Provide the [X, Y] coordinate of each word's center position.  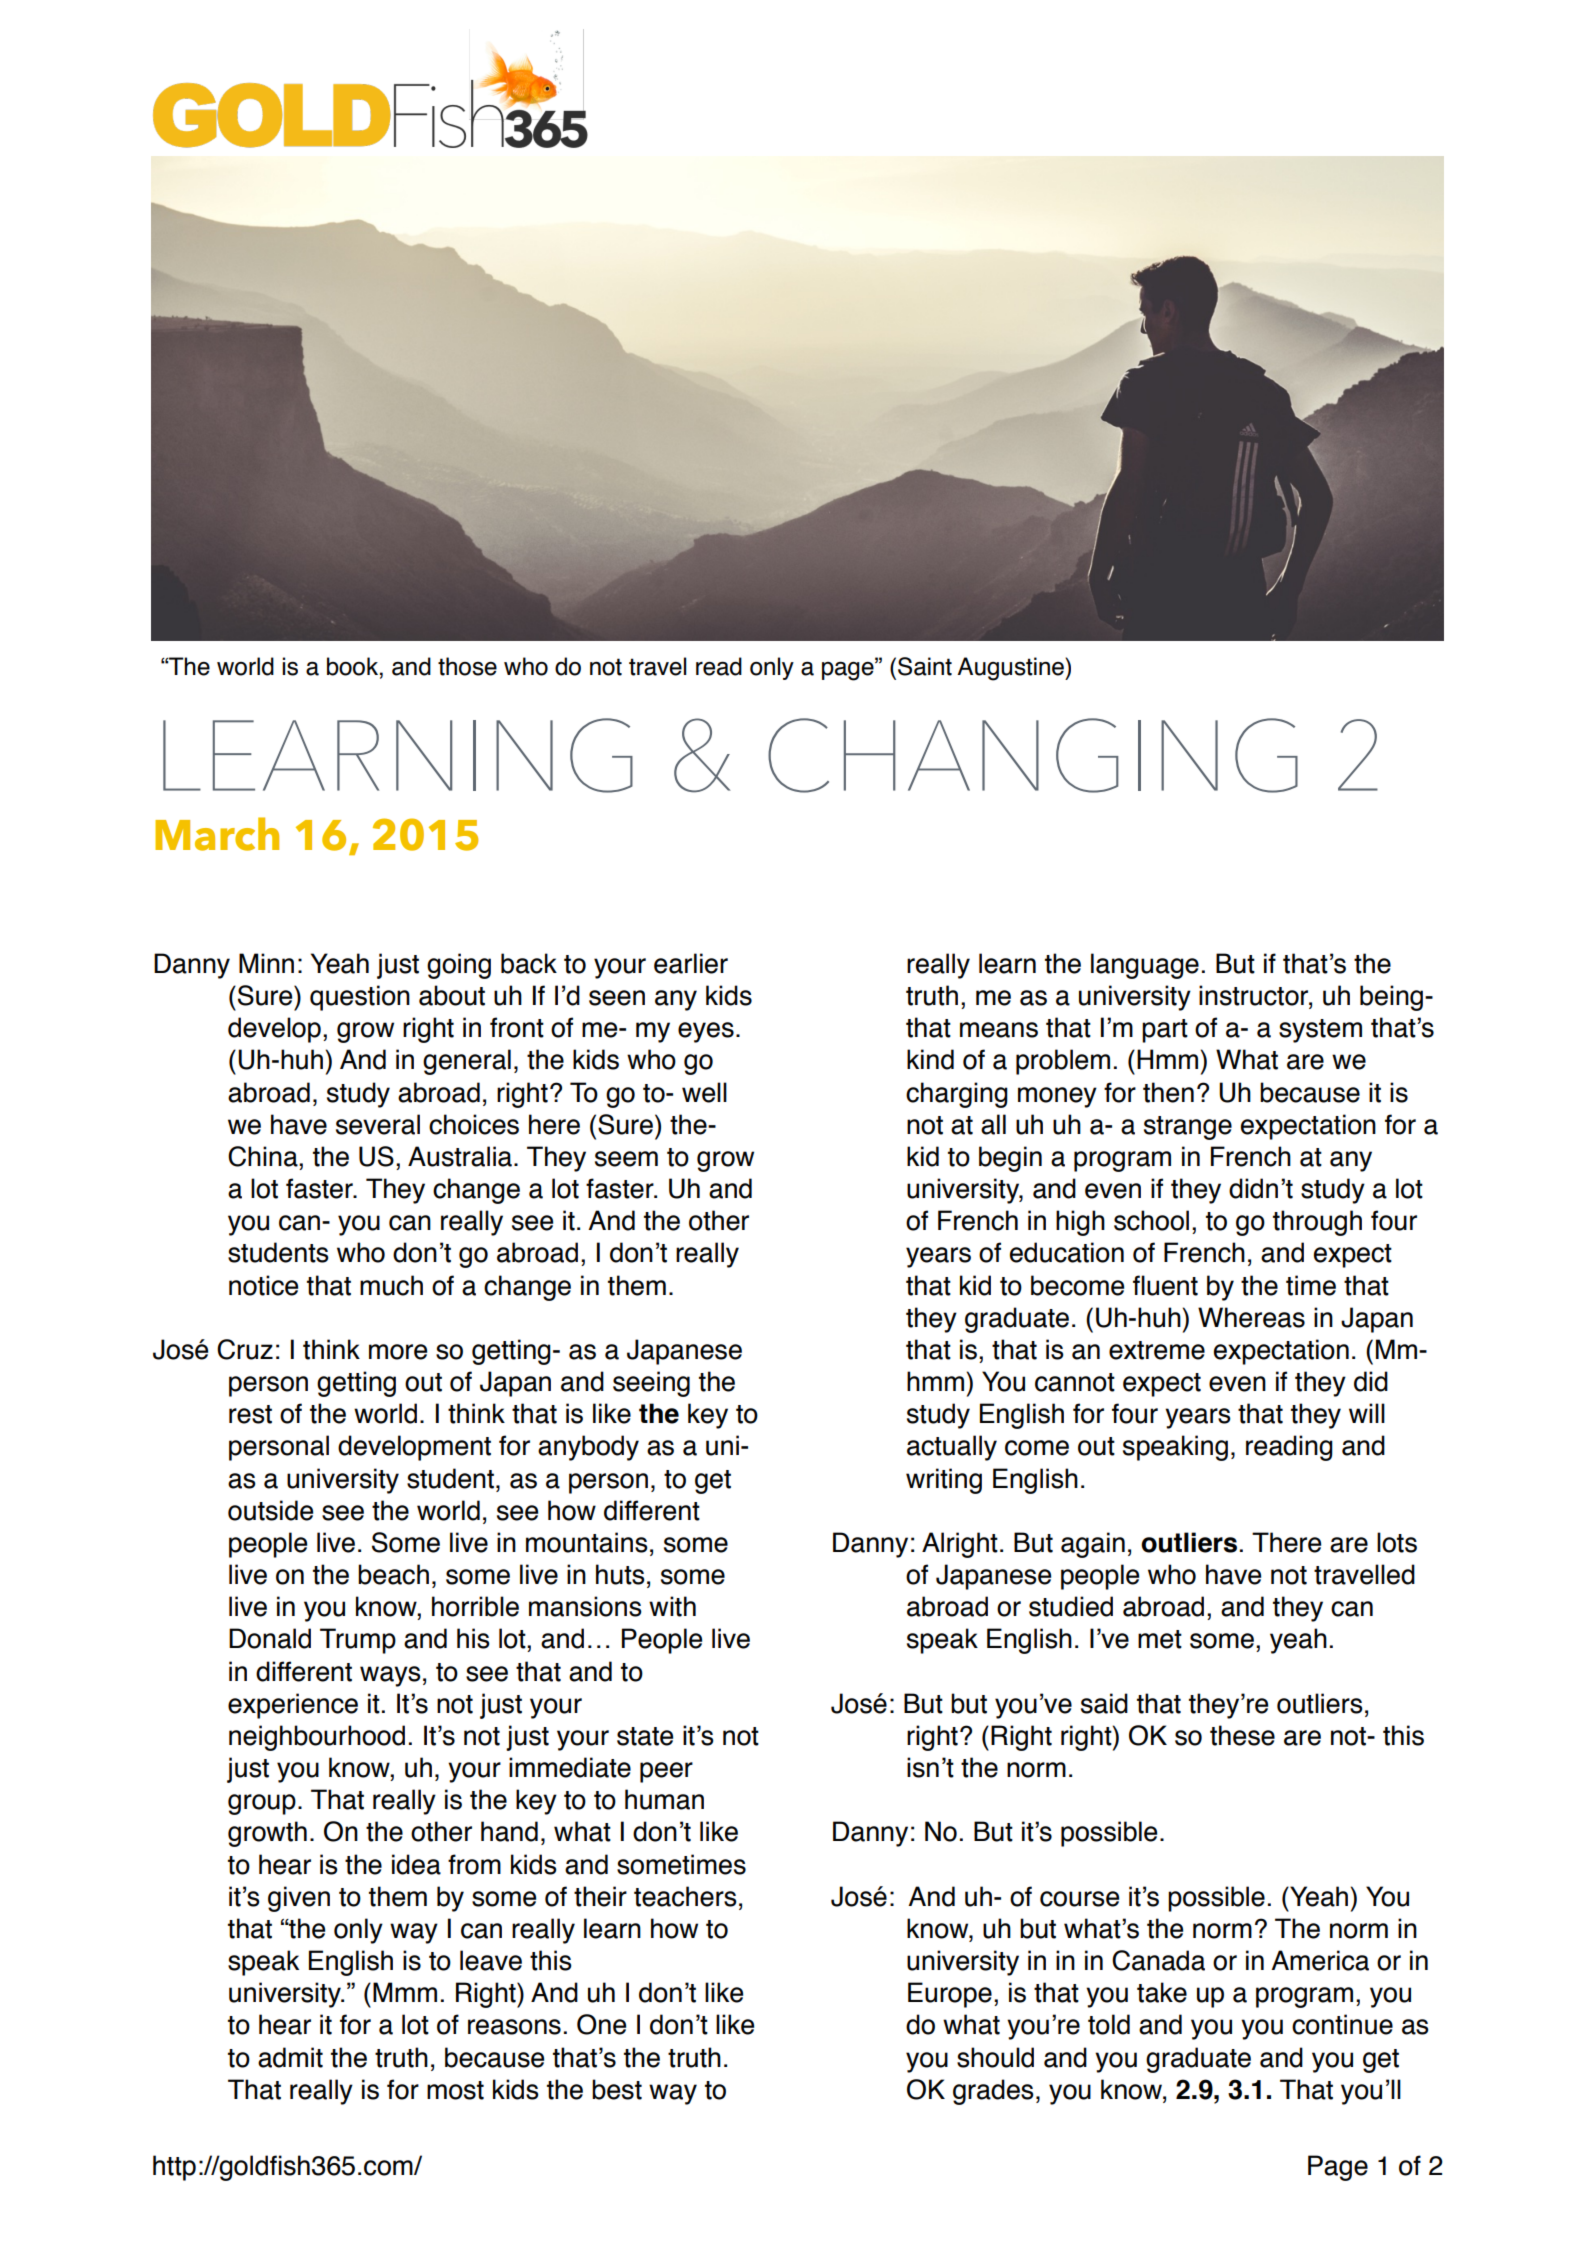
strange [1188, 1128]
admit [290, 2057]
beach [393, 1574]
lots [1397, 1542]
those [467, 666]
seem [626, 1159]
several [378, 1124]
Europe [950, 1995]
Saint [925, 666]
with [672, 1606]
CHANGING [1033, 755]
